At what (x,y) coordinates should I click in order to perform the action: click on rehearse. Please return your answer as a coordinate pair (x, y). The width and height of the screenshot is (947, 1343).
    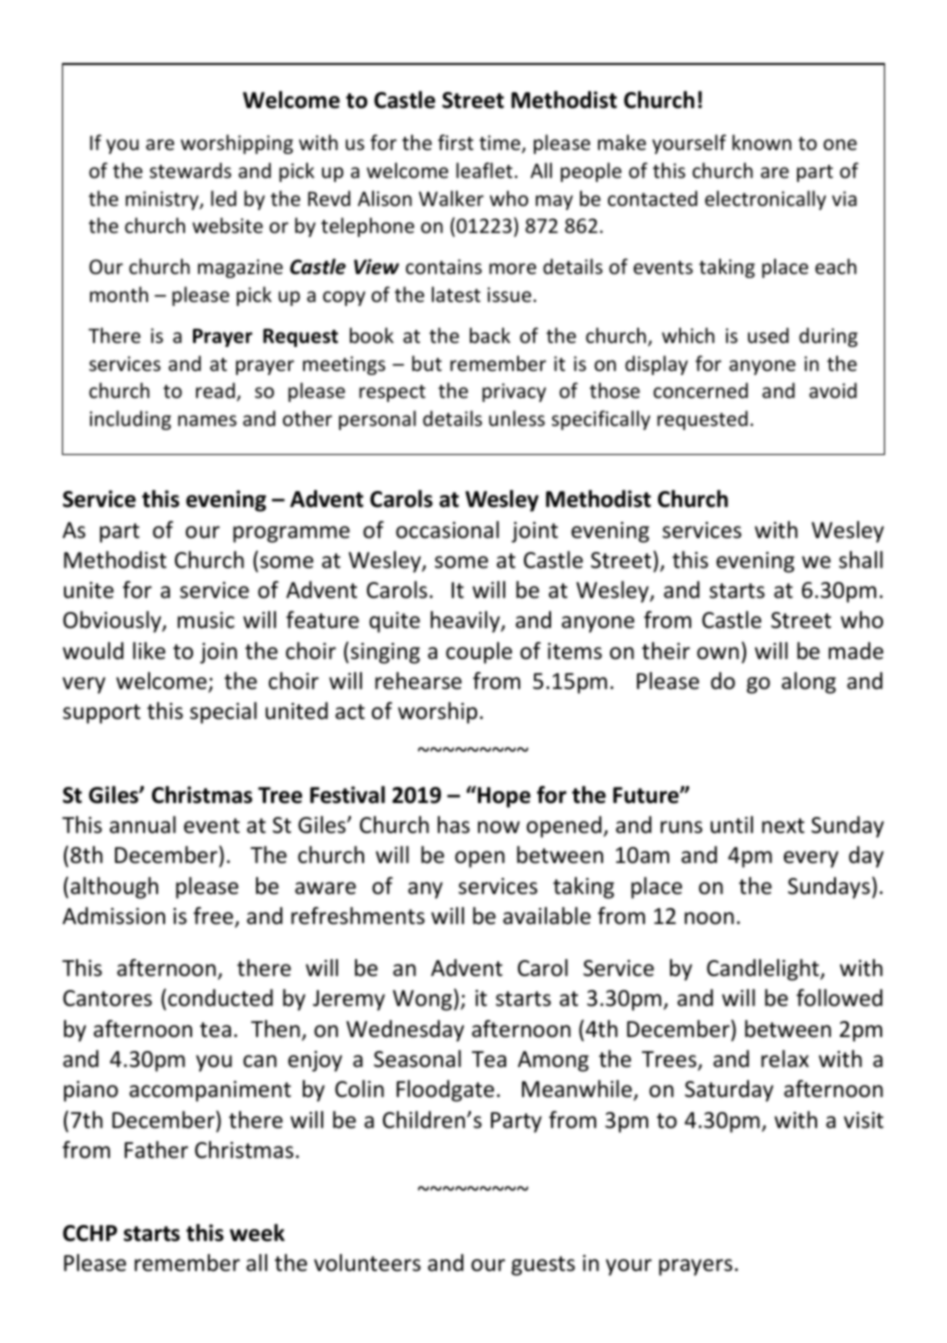
    Looking at the image, I should click on (418, 681).
